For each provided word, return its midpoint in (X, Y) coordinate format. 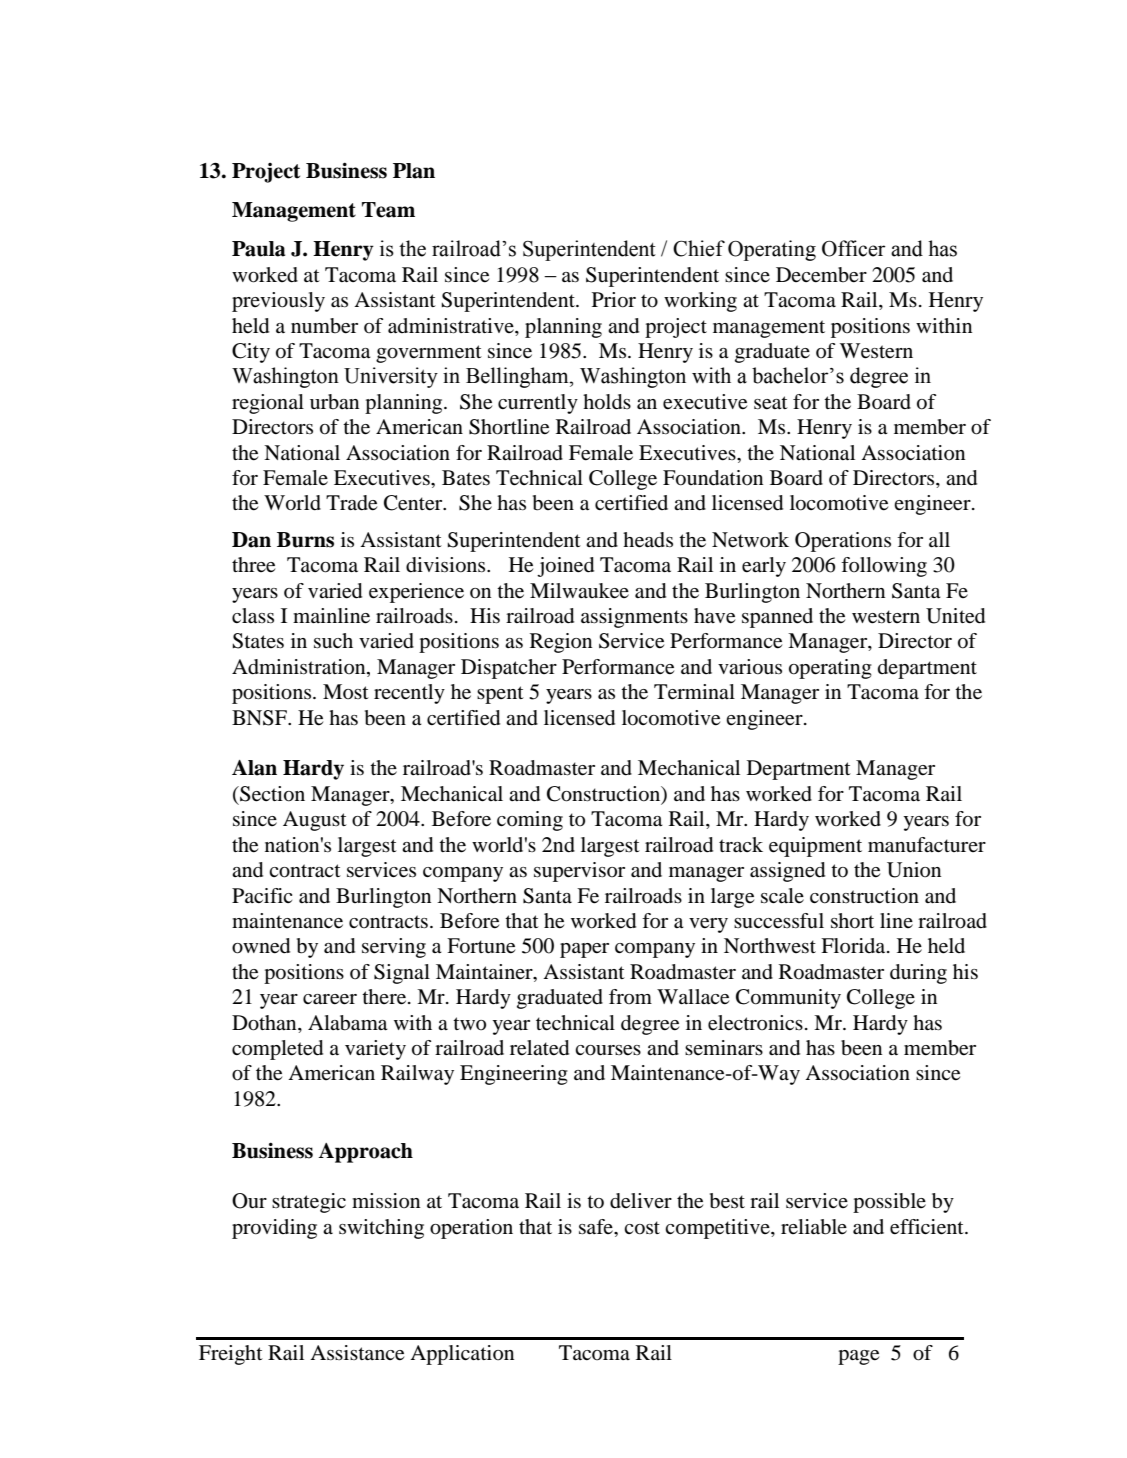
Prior (614, 300)
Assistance (357, 1353)
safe (597, 1227)
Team (388, 210)
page (858, 1357)
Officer (854, 248)
